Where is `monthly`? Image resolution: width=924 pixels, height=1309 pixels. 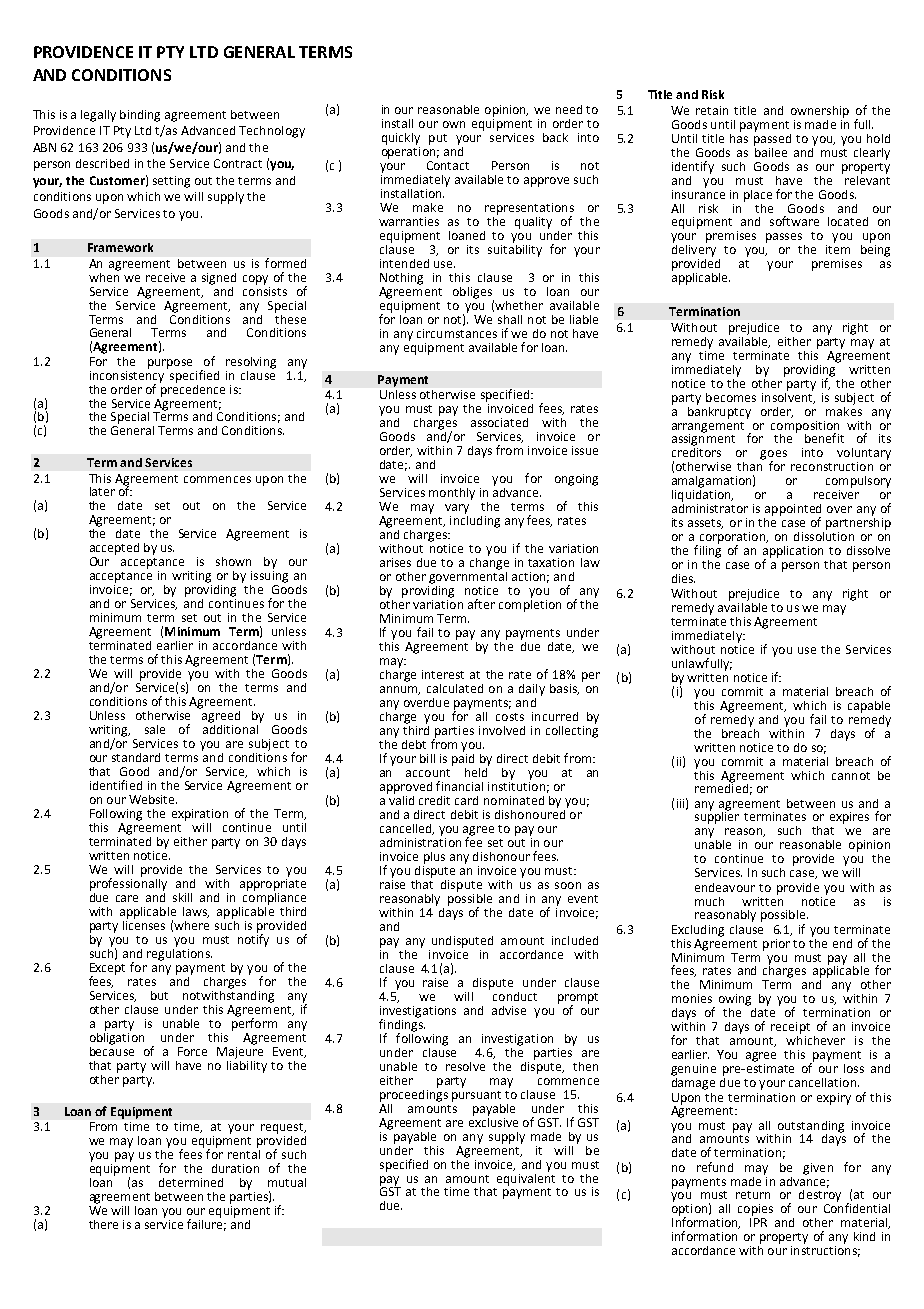
monthly is located at coordinates (452, 494).
